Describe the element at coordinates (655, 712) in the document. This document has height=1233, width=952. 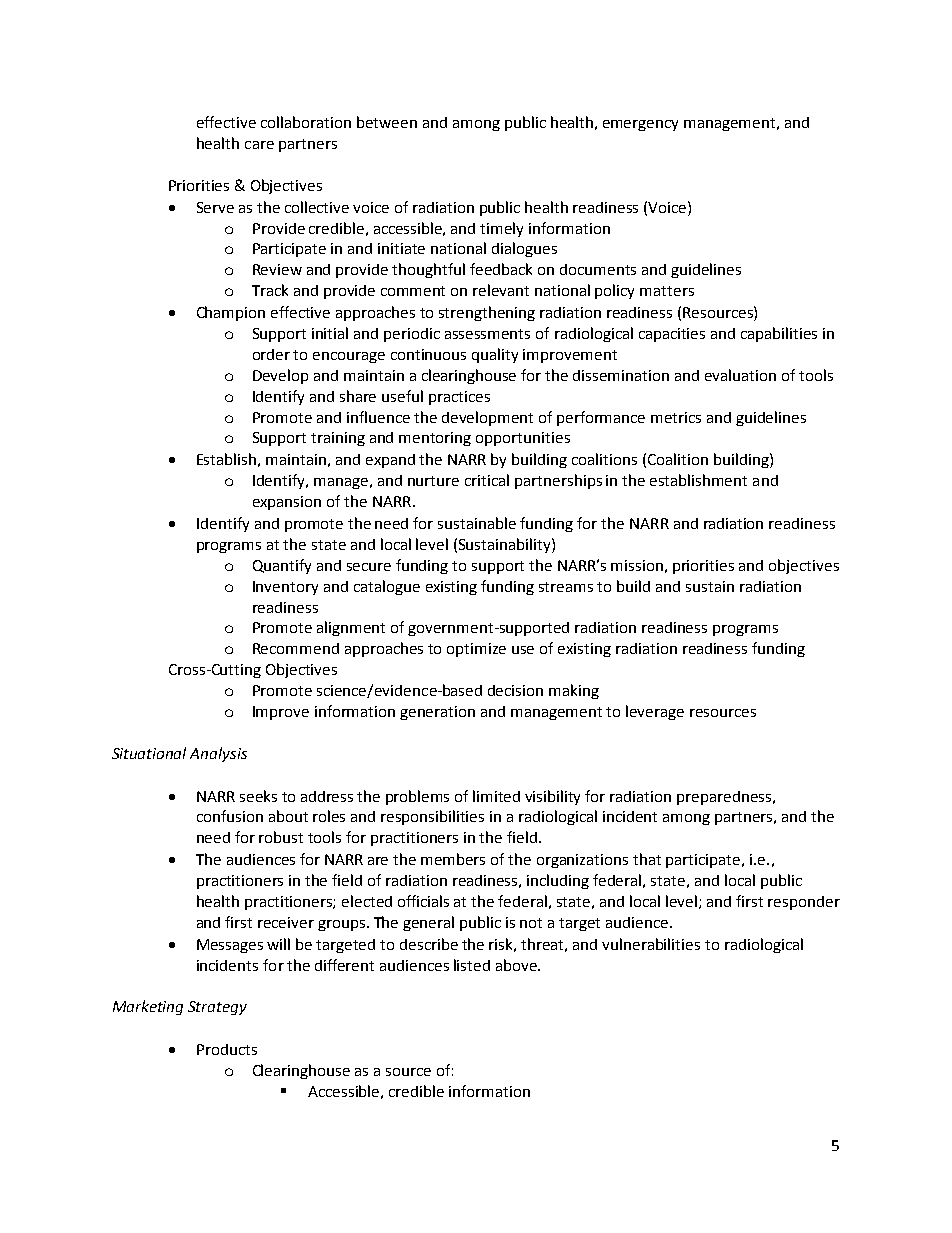
I see `leverage` at that location.
